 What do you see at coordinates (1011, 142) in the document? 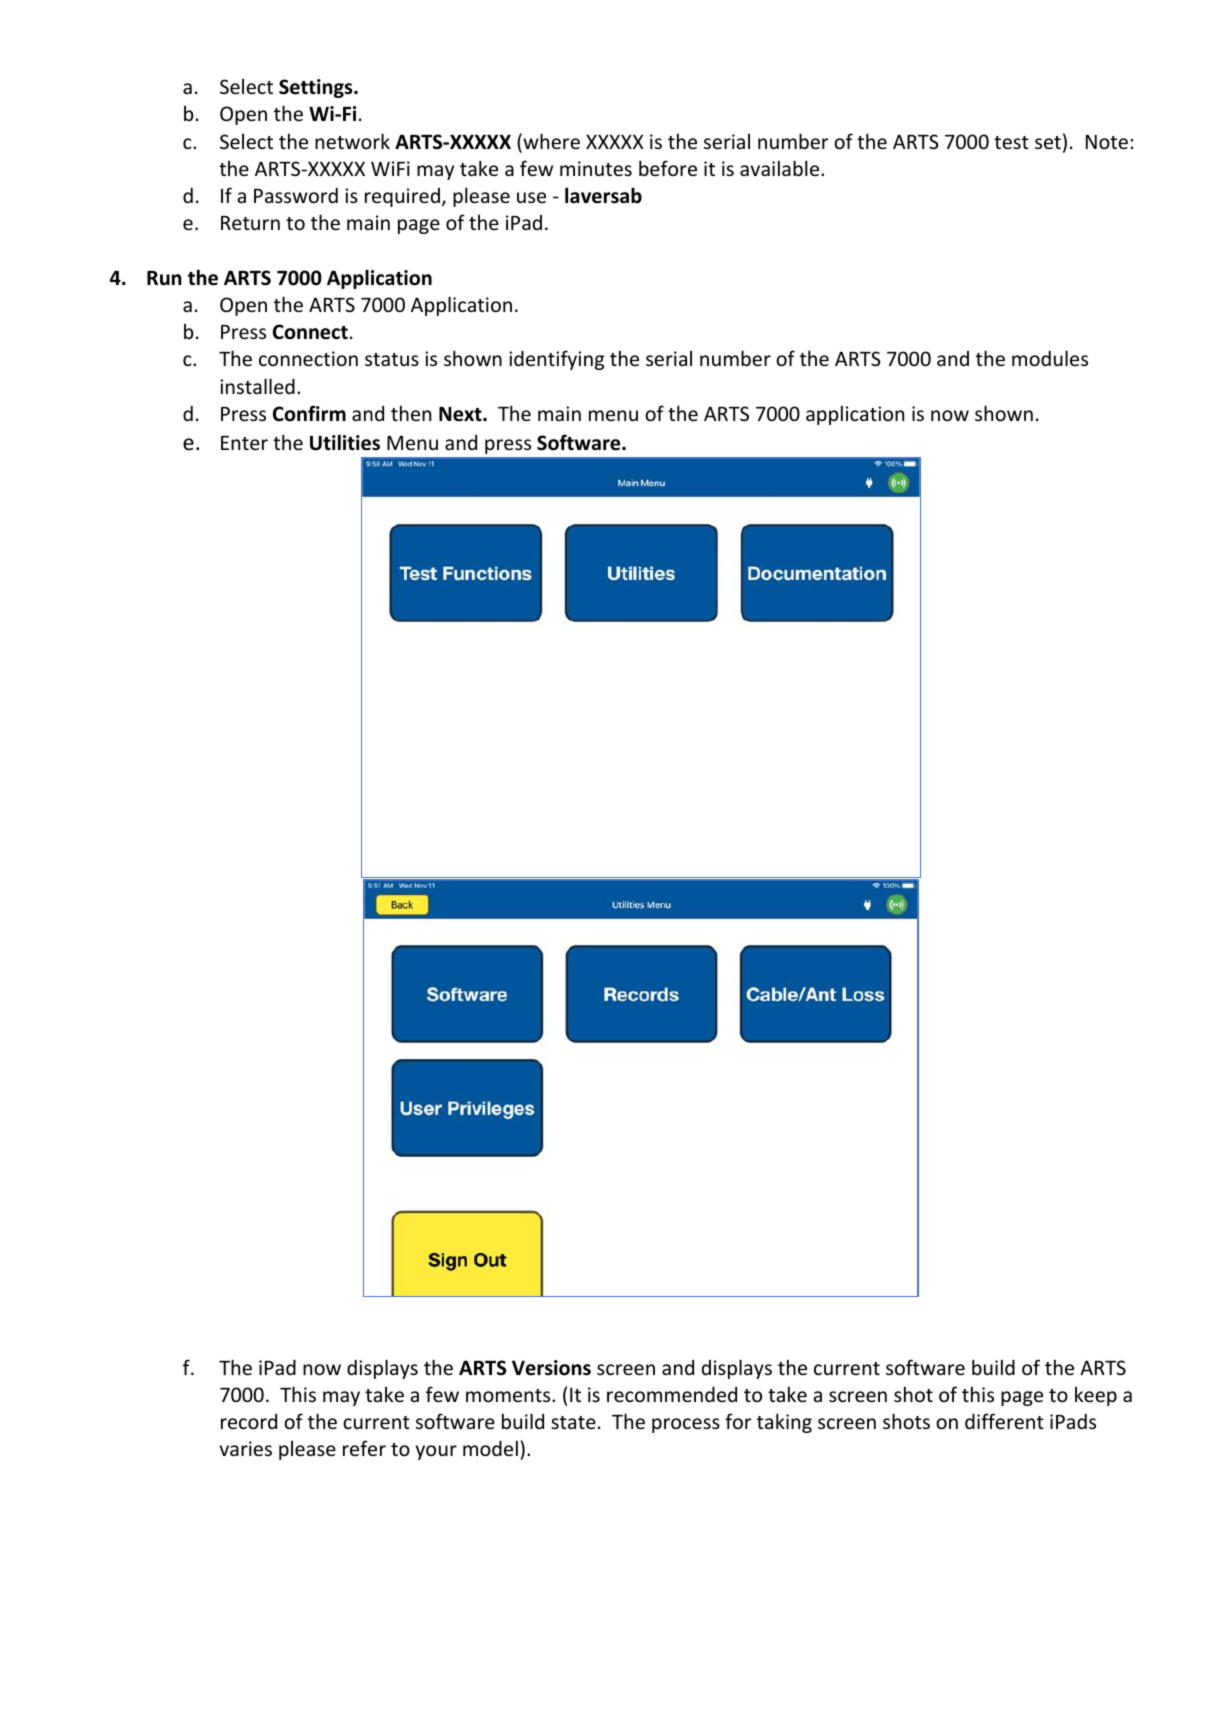
I see `test` at bounding box center [1011, 142].
